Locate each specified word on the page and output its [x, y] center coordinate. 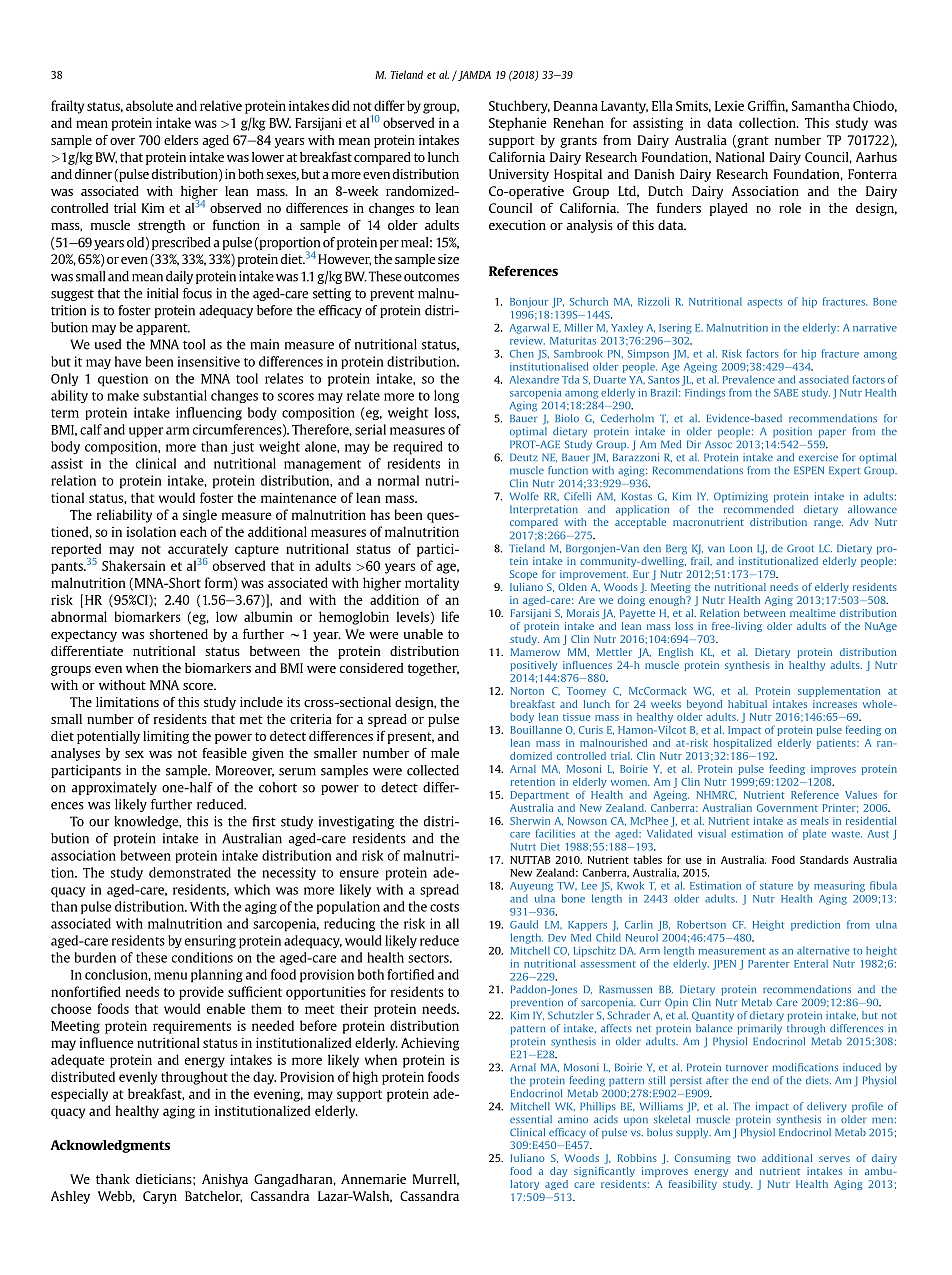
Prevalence [749, 379]
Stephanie [518, 124]
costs [444, 907]
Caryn [160, 1197]
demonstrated [190, 872]
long [446, 396]
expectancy [84, 636]
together [433, 669]
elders [181, 140]
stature [776, 886]
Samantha [821, 105]
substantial [175, 395]
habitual [747, 704]
